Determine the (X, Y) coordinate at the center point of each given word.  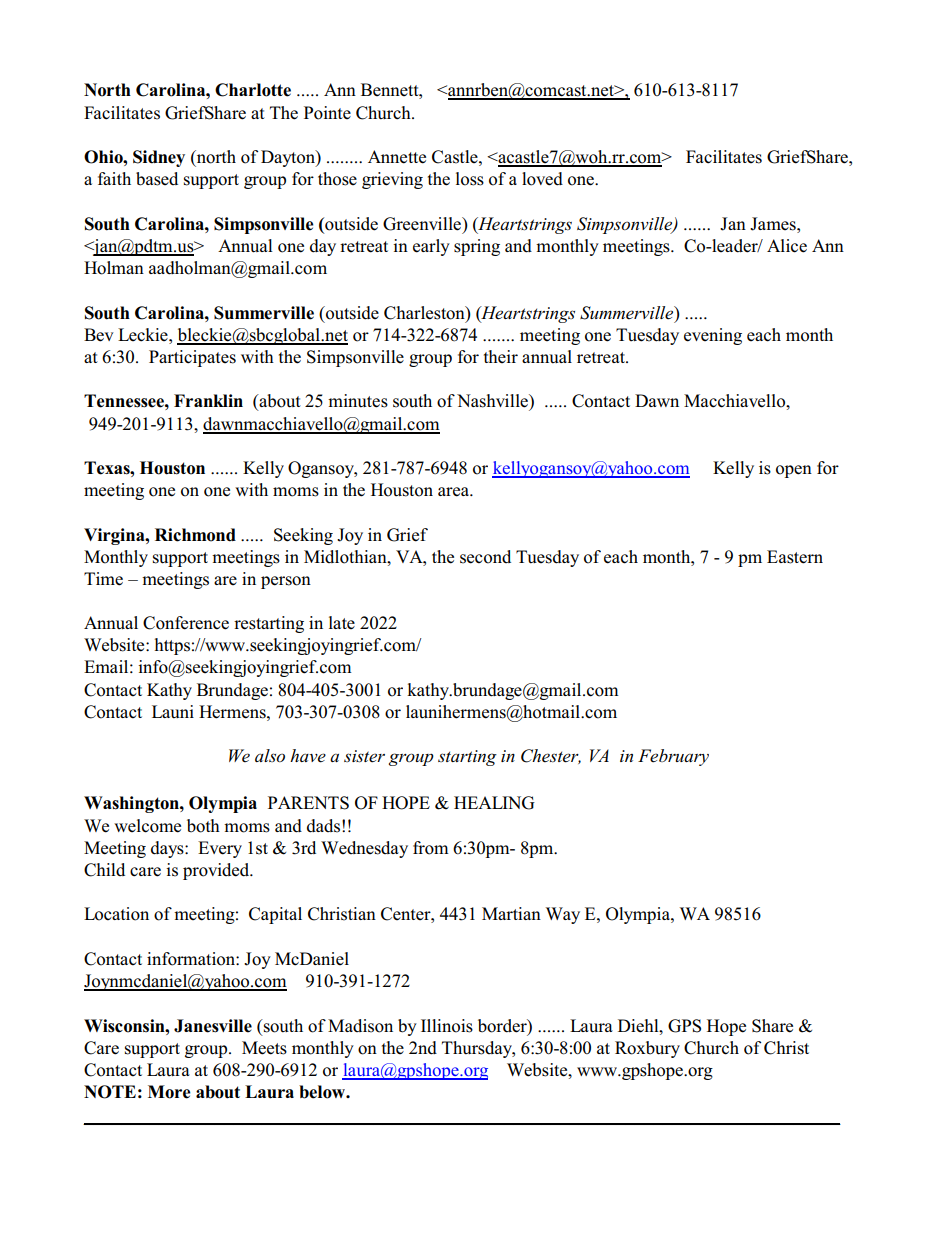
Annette (397, 157)
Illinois (447, 1026)
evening (713, 336)
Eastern (795, 557)
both (203, 826)
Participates (192, 358)
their (501, 356)
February (673, 757)
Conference (186, 623)
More (169, 1092)
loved (542, 179)
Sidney (159, 158)
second (485, 557)
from (431, 848)
